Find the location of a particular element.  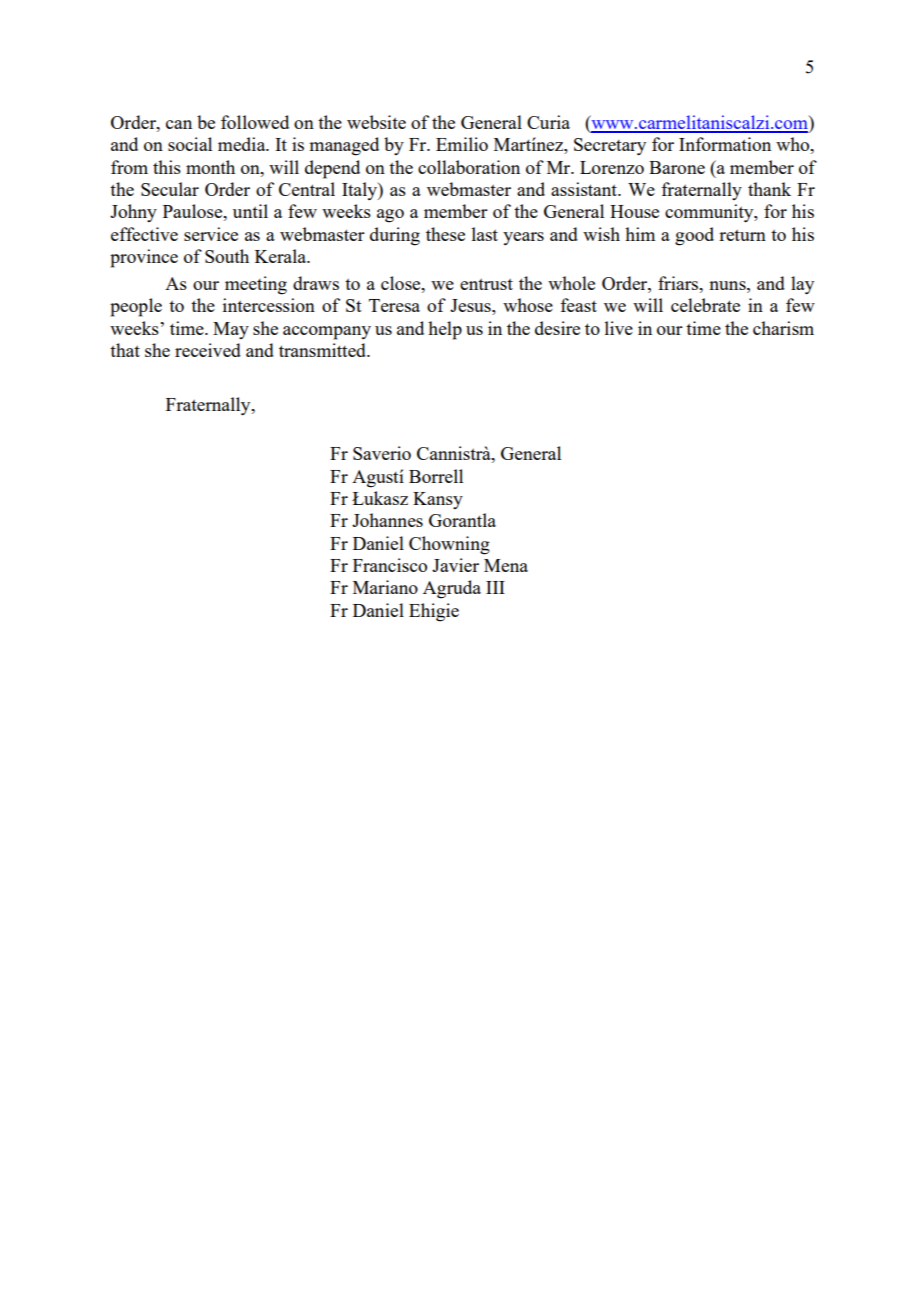

Information is located at coordinates (725, 144).
